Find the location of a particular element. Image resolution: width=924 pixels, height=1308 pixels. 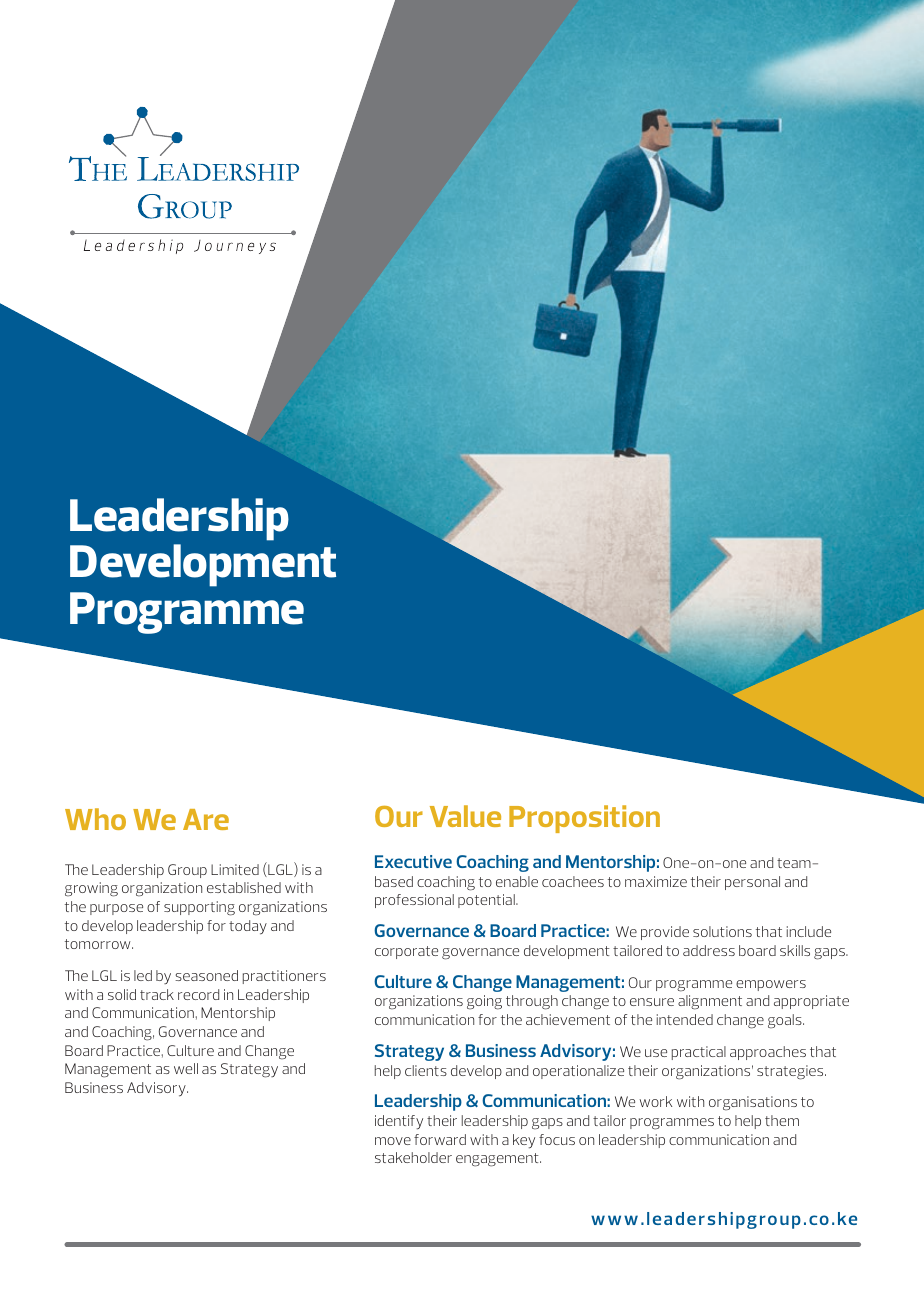

solutions is located at coordinates (722, 931).
